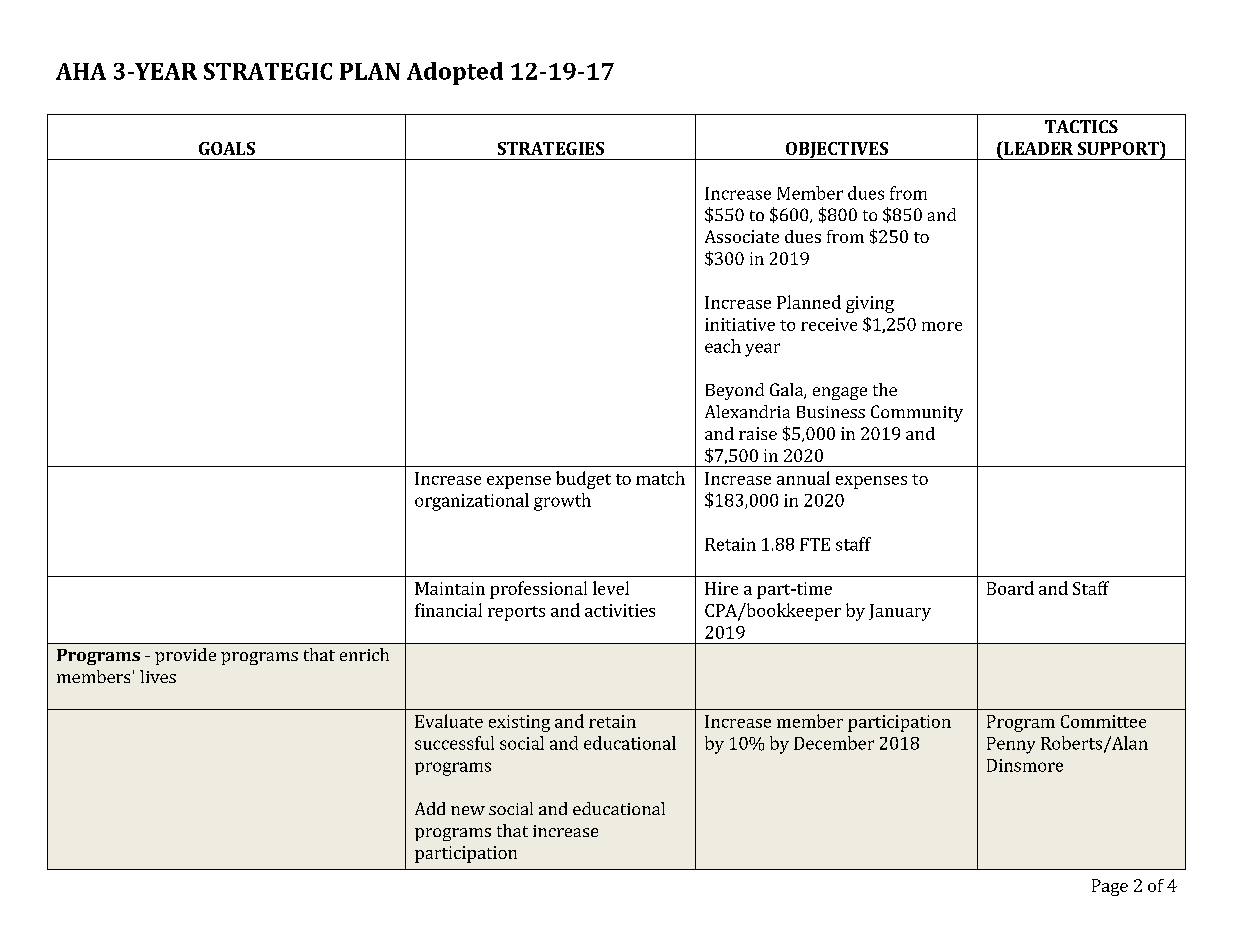 The height and width of the screenshot is (952, 1233). What do you see at coordinates (185, 656) in the screenshot?
I see `provide` at bounding box center [185, 656].
